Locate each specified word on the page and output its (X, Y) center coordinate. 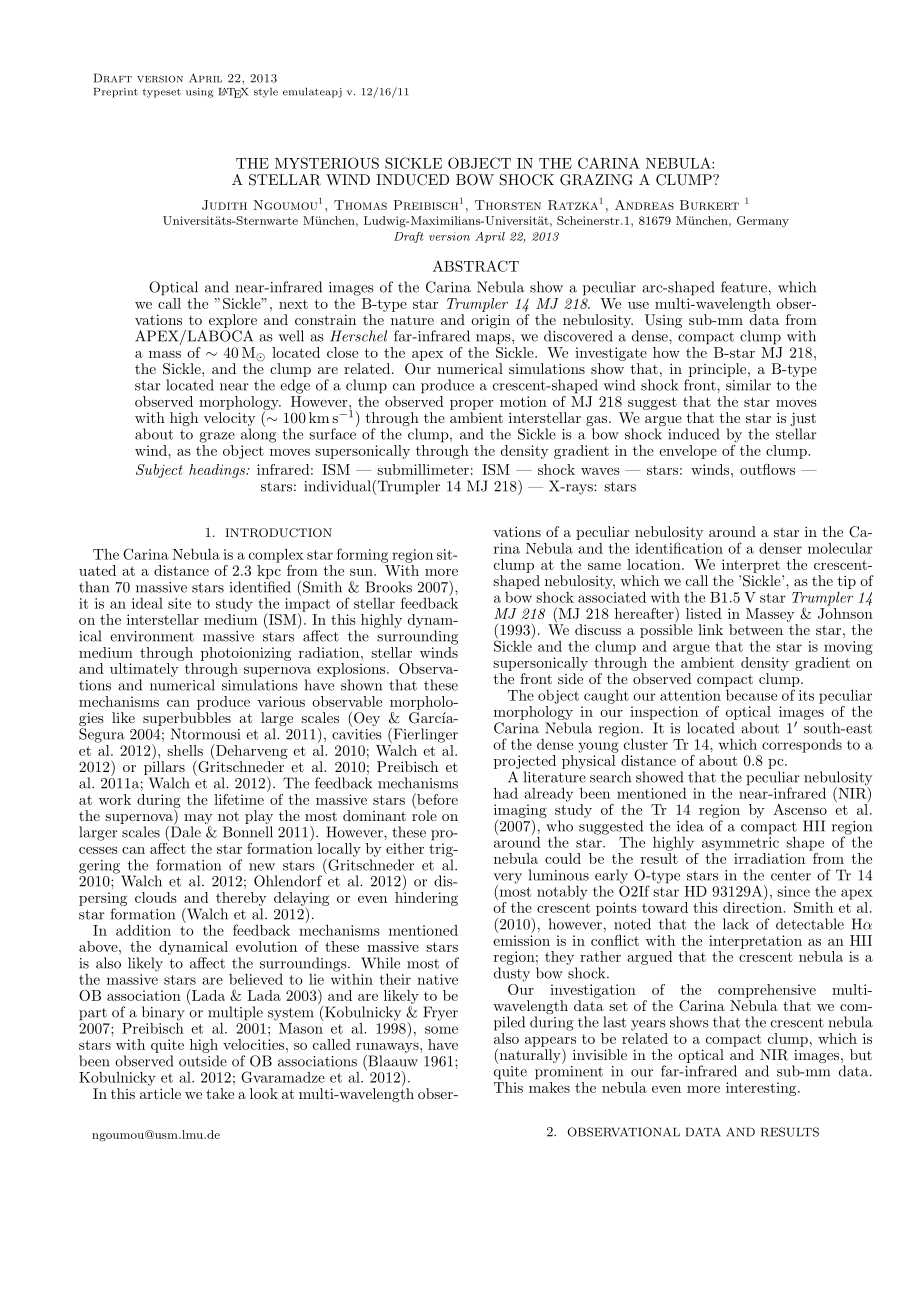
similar (748, 385)
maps (494, 339)
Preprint (116, 93)
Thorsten (508, 205)
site (179, 603)
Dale (184, 832)
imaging (520, 811)
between (756, 629)
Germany (763, 222)
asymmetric (740, 844)
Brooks (389, 587)
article (160, 1093)
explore (233, 321)
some (441, 1030)
